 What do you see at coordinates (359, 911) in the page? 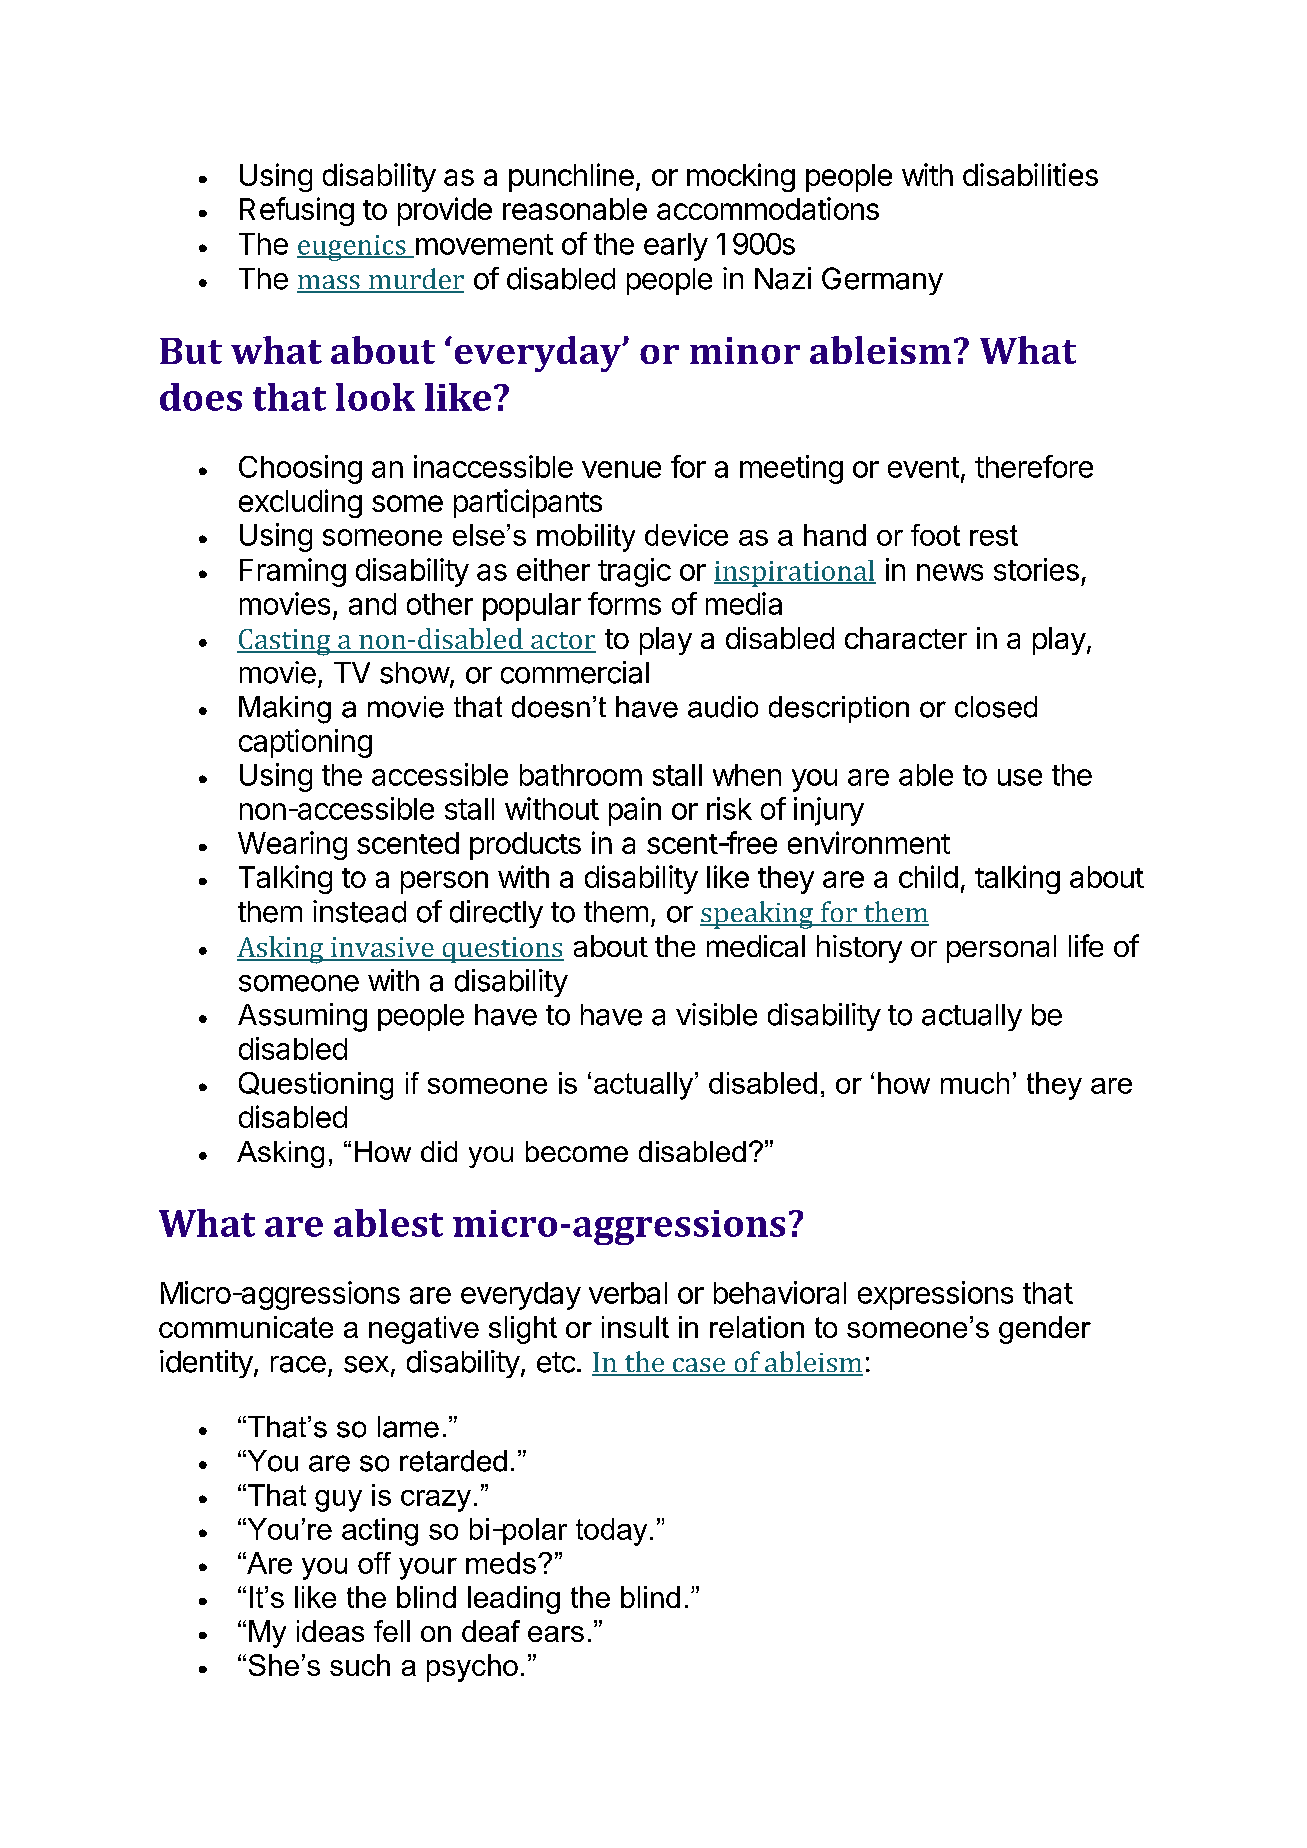
I see `instead` at bounding box center [359, 911].
